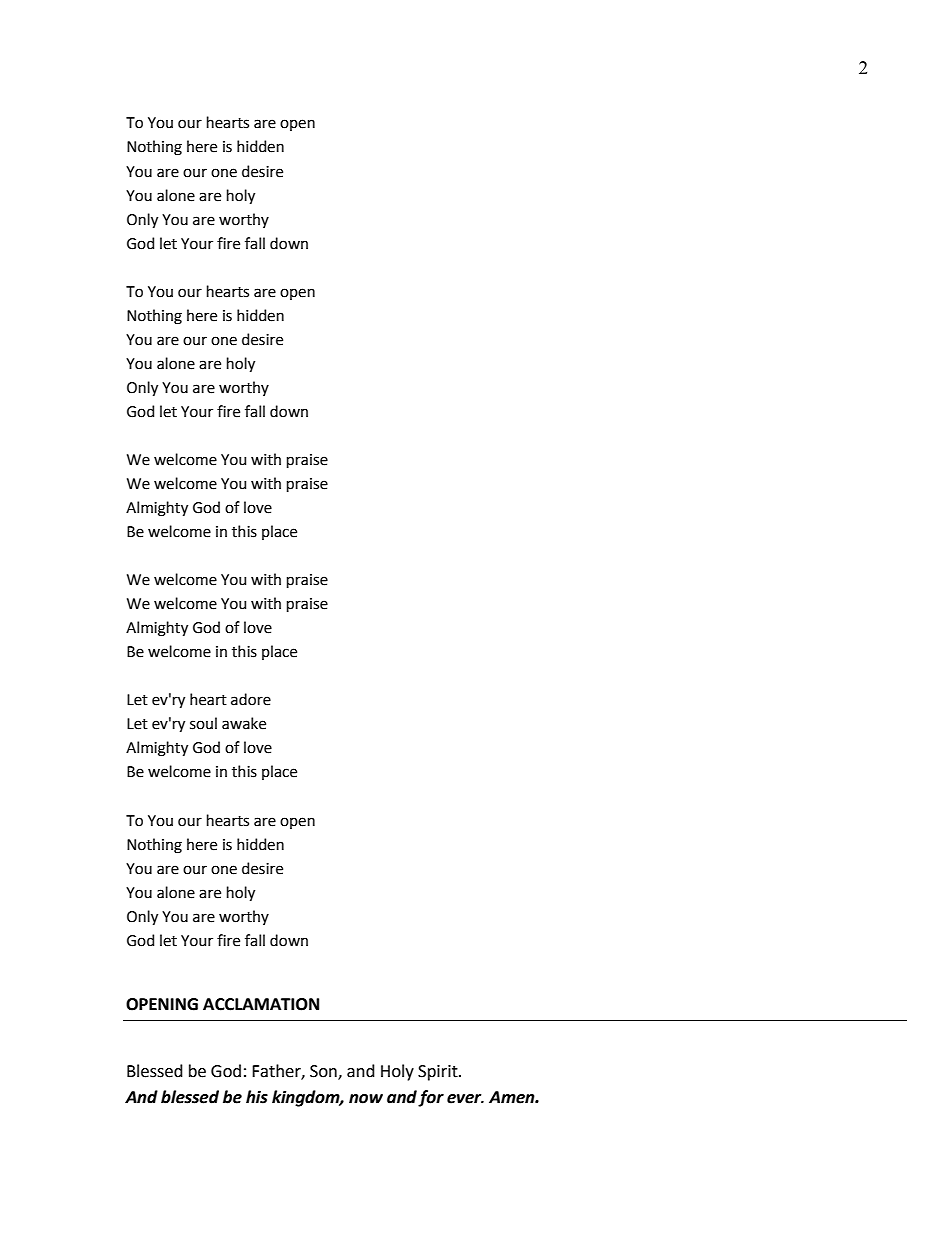 The image size is (952, 1233). I want to click on ever, so click(465, 1099).
